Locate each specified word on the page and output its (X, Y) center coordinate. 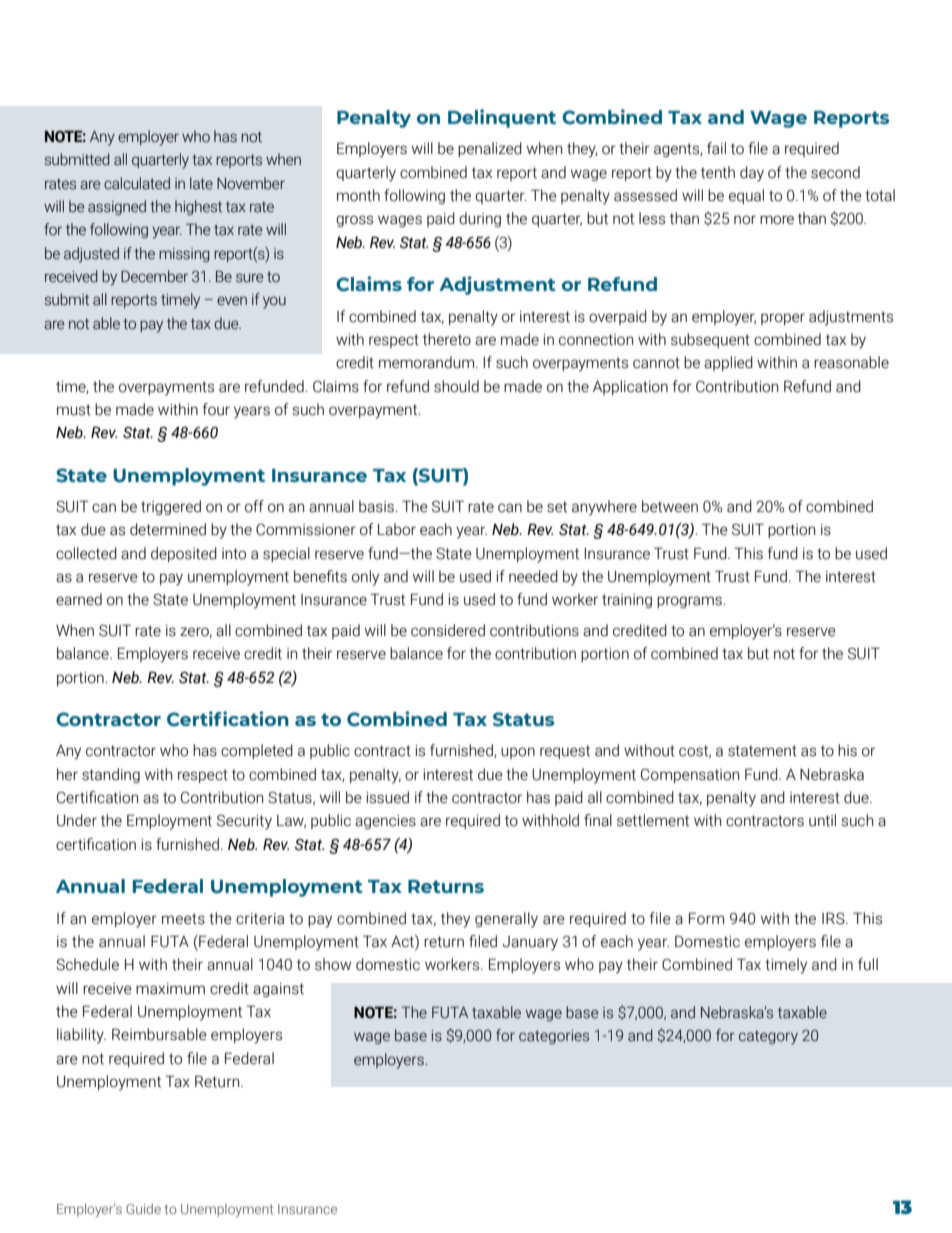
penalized (490, 149)
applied (728, 363)
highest (198, 207)
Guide (143, 1208)
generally (506, 920)
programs (690, 602)
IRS (834, 918)
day (752, 174)
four (216, 409)
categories (554, 1037)
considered (448, 630)
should (456, 386)
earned (79, 599)
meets (183, 919)
